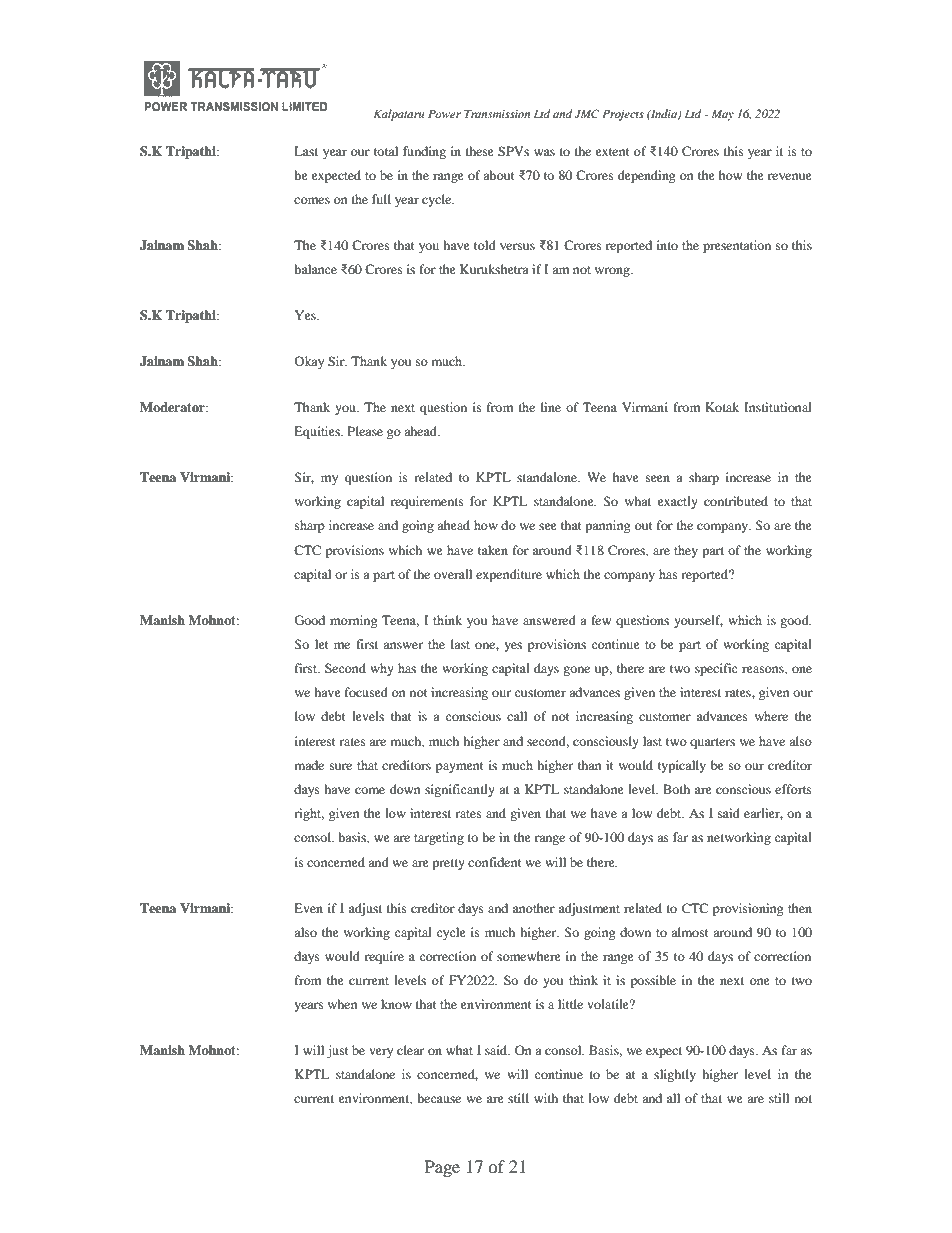 This page has height=1233, width=952. What do you see at coordinates (509, 575) in the page?
I see `expenditure` at bounding box center [509, 575].
